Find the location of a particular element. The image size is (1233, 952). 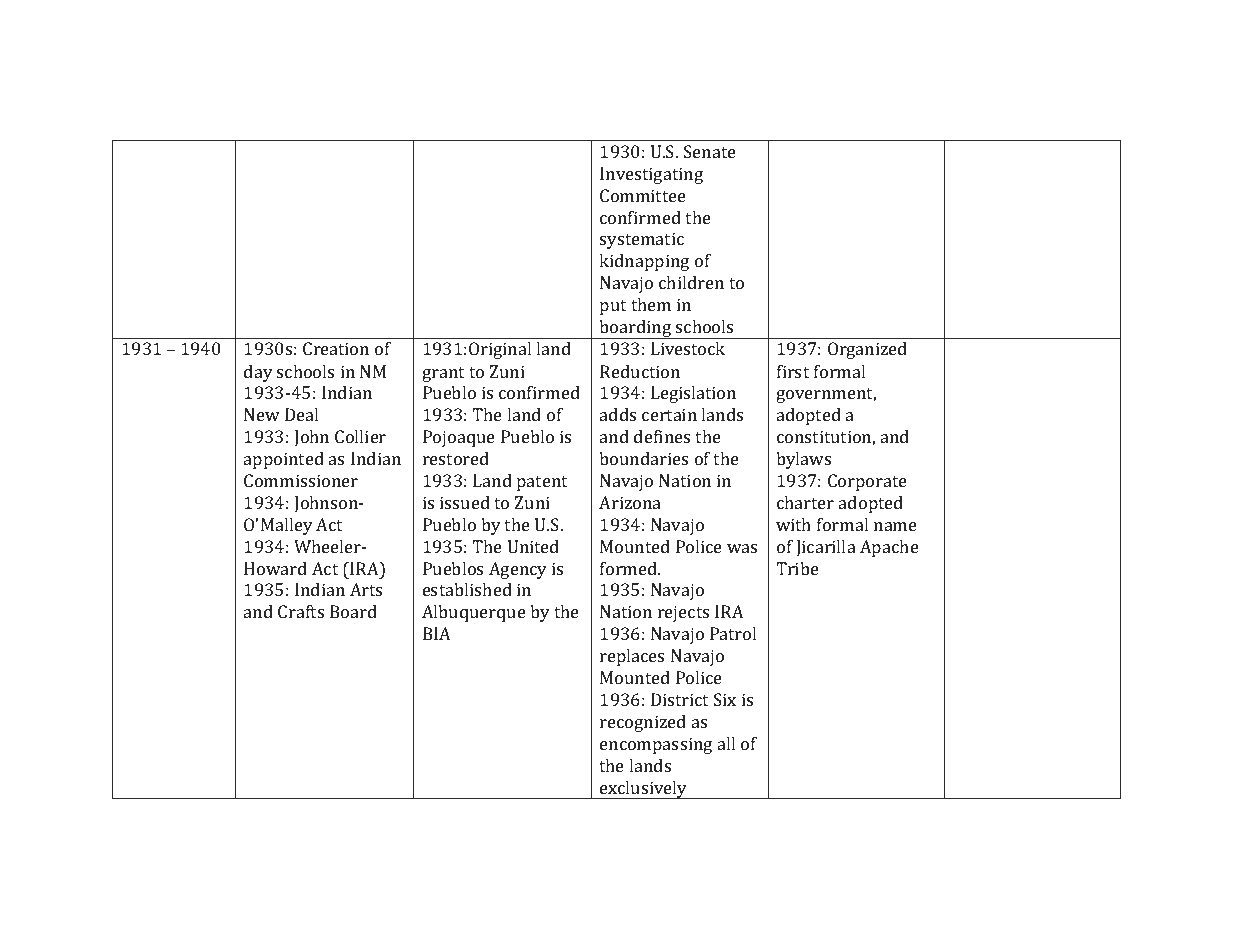

BIA is located at coordinates (437, 633).
